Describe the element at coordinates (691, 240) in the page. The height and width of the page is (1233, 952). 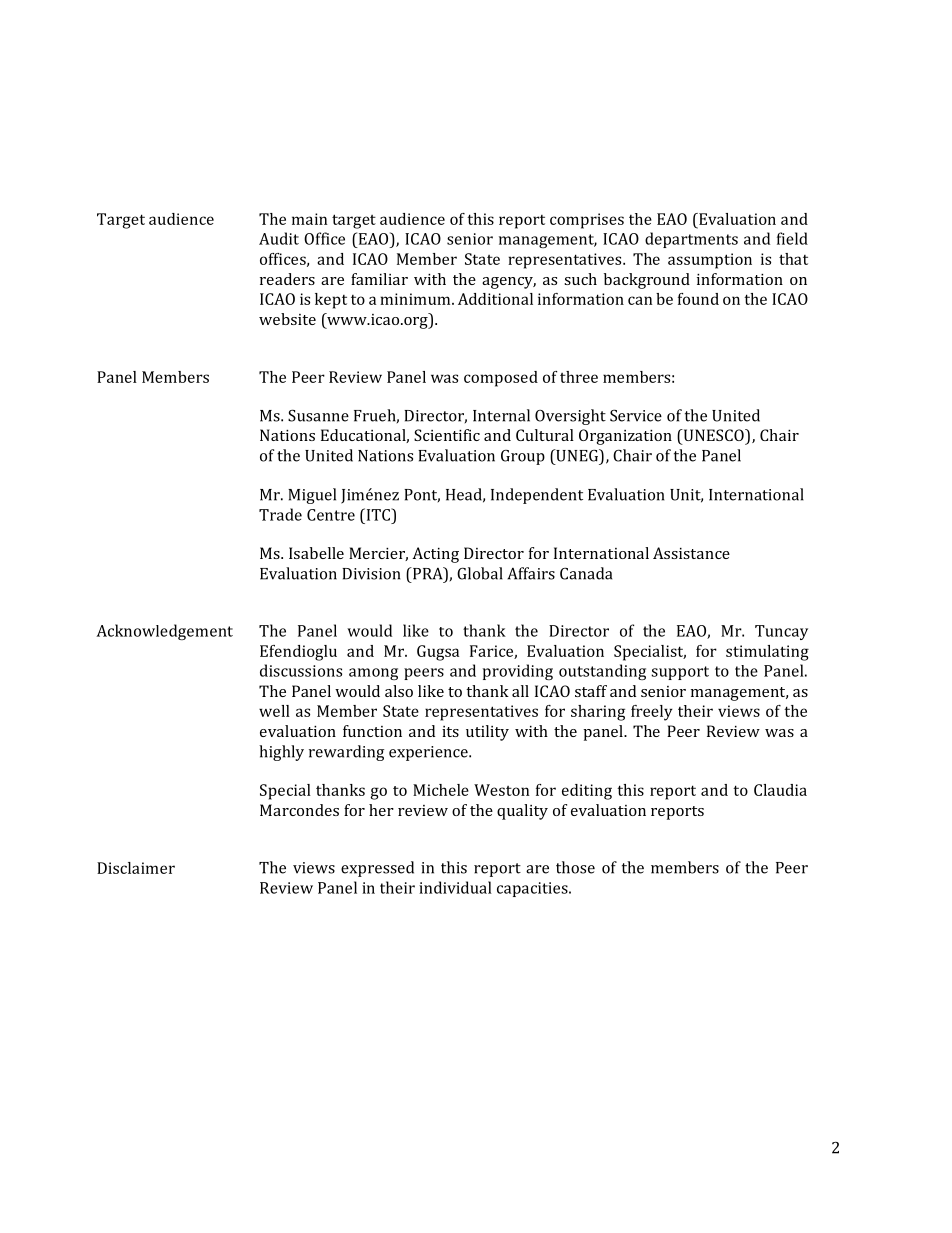
I see `departments` at that location.
